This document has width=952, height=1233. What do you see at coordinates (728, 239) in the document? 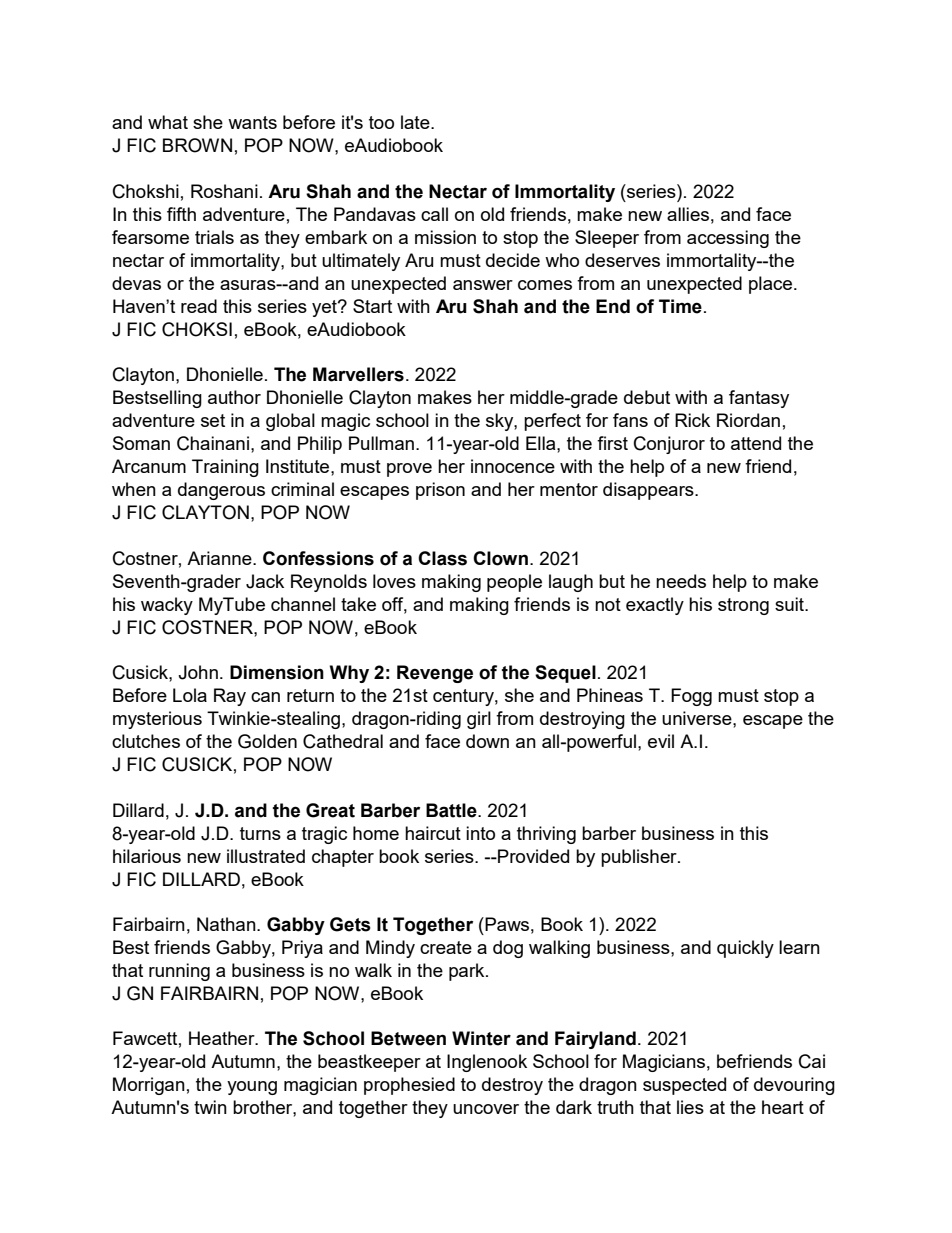
I see `accessing` at bounding box center [728, 239].
